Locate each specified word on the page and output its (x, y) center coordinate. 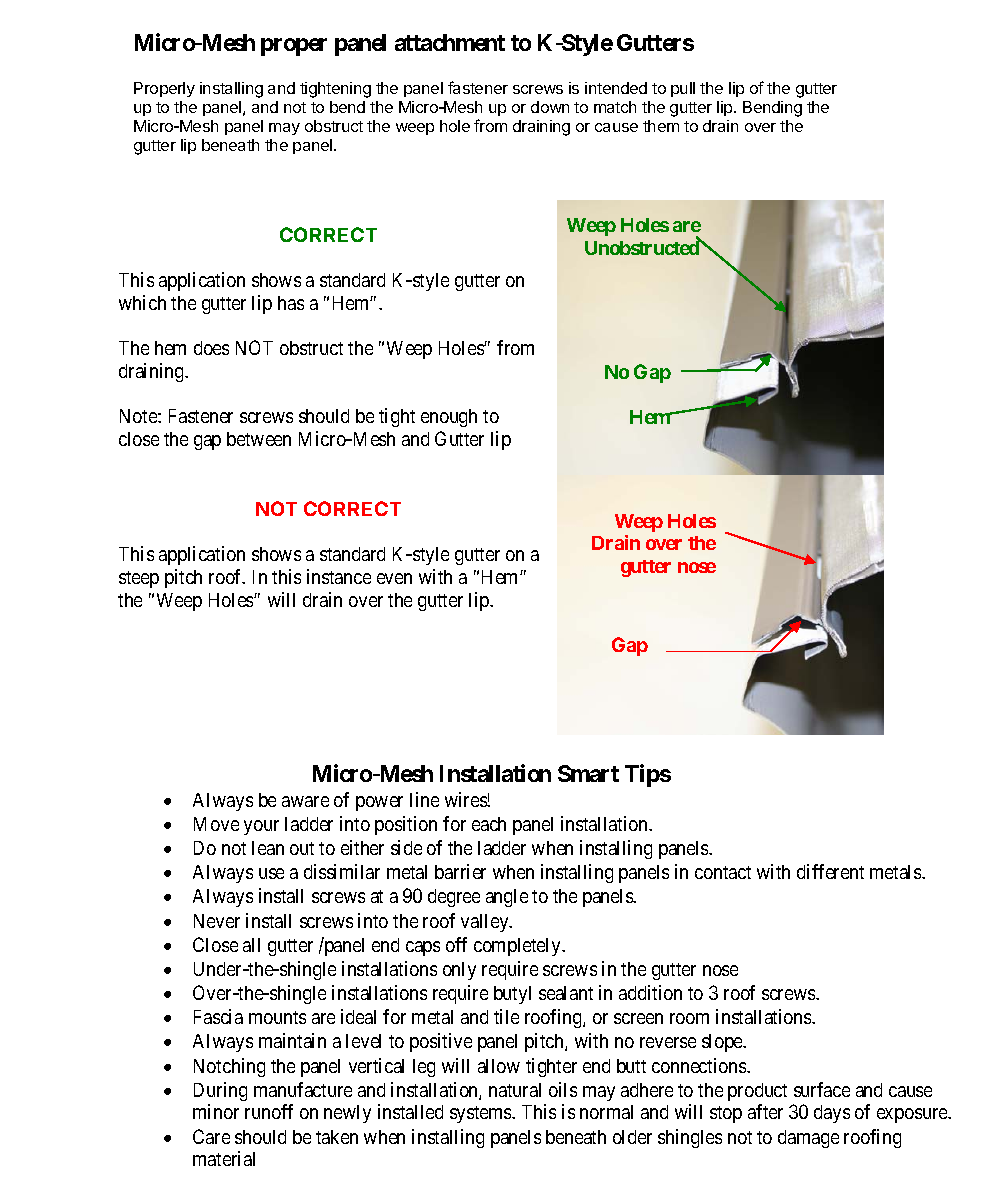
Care (211, 1136)
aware (305, 801)
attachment (450, 42)
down (550, 107)
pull (683, 89)
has (291, 303)
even (394, 578)
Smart (588, 773)
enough (449, 418)
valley (486, 923)
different (830, 871)
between (259, 439)
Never (217, 921)
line (424, 799)
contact (723, 872)
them (661, 126)
